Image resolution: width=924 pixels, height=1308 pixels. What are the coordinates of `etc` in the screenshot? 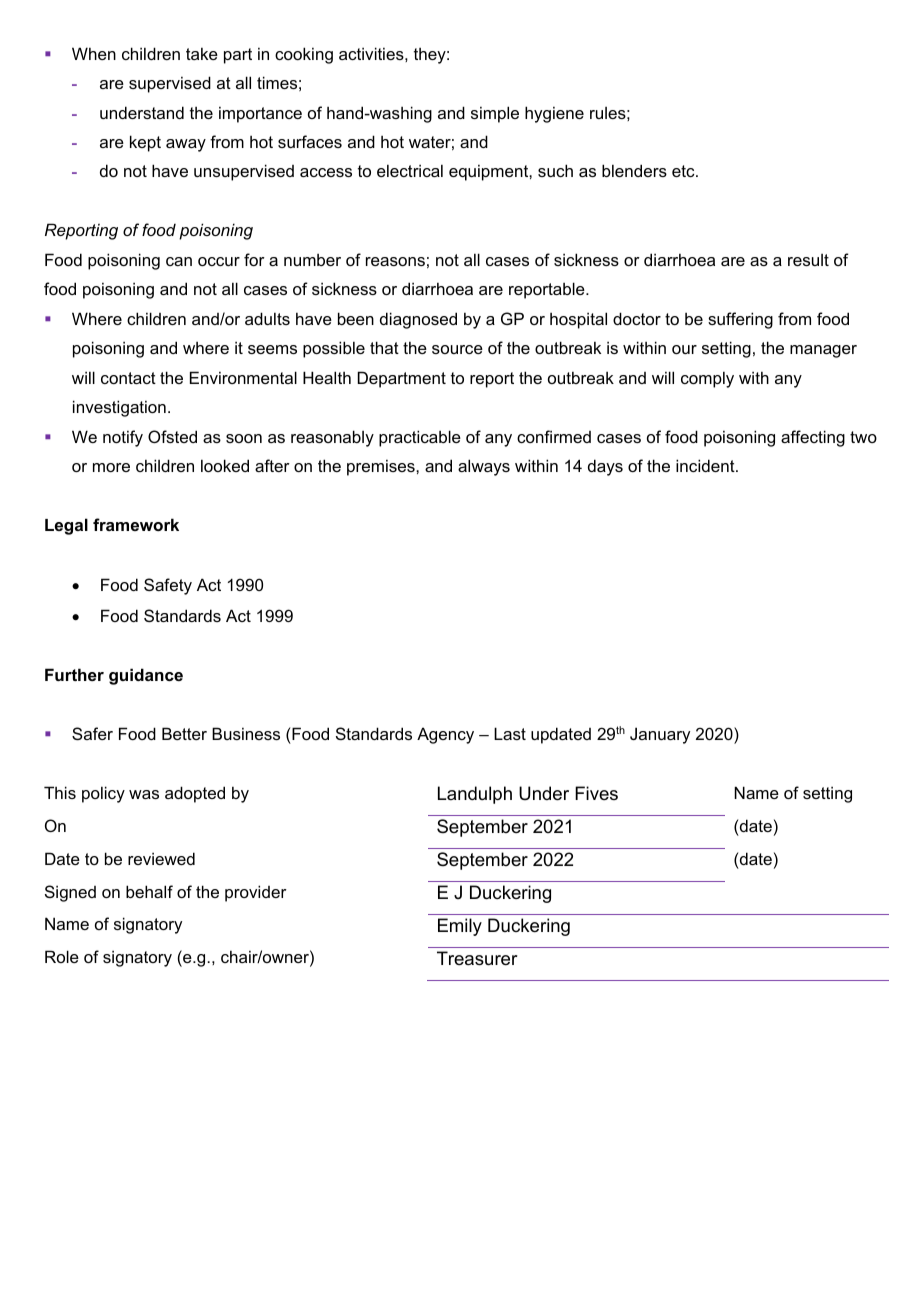 It's located at (684, 171).
